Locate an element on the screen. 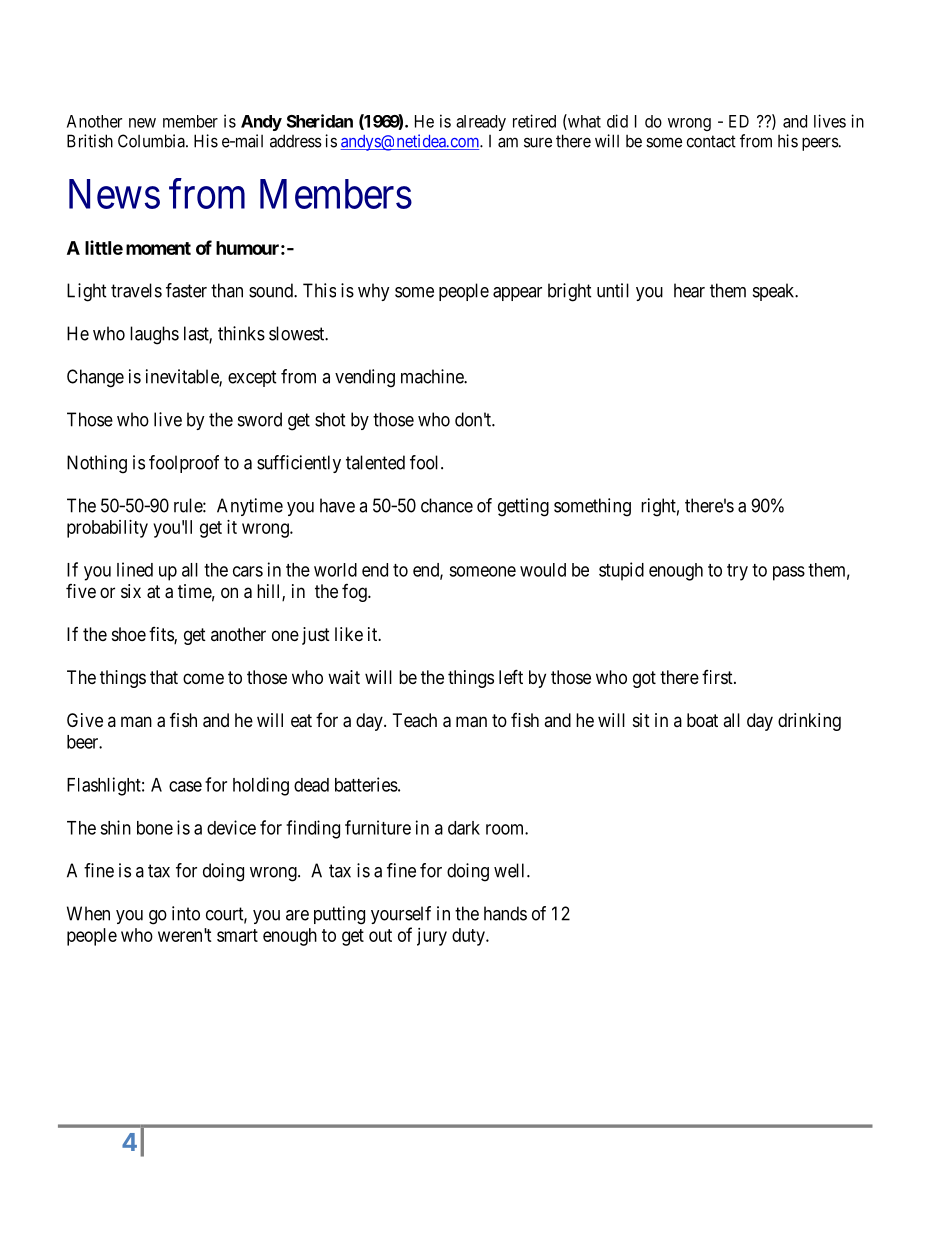 Image resolution: width=952 pixels, height=1233 pixels. case is located at coordinates (185, 786).
